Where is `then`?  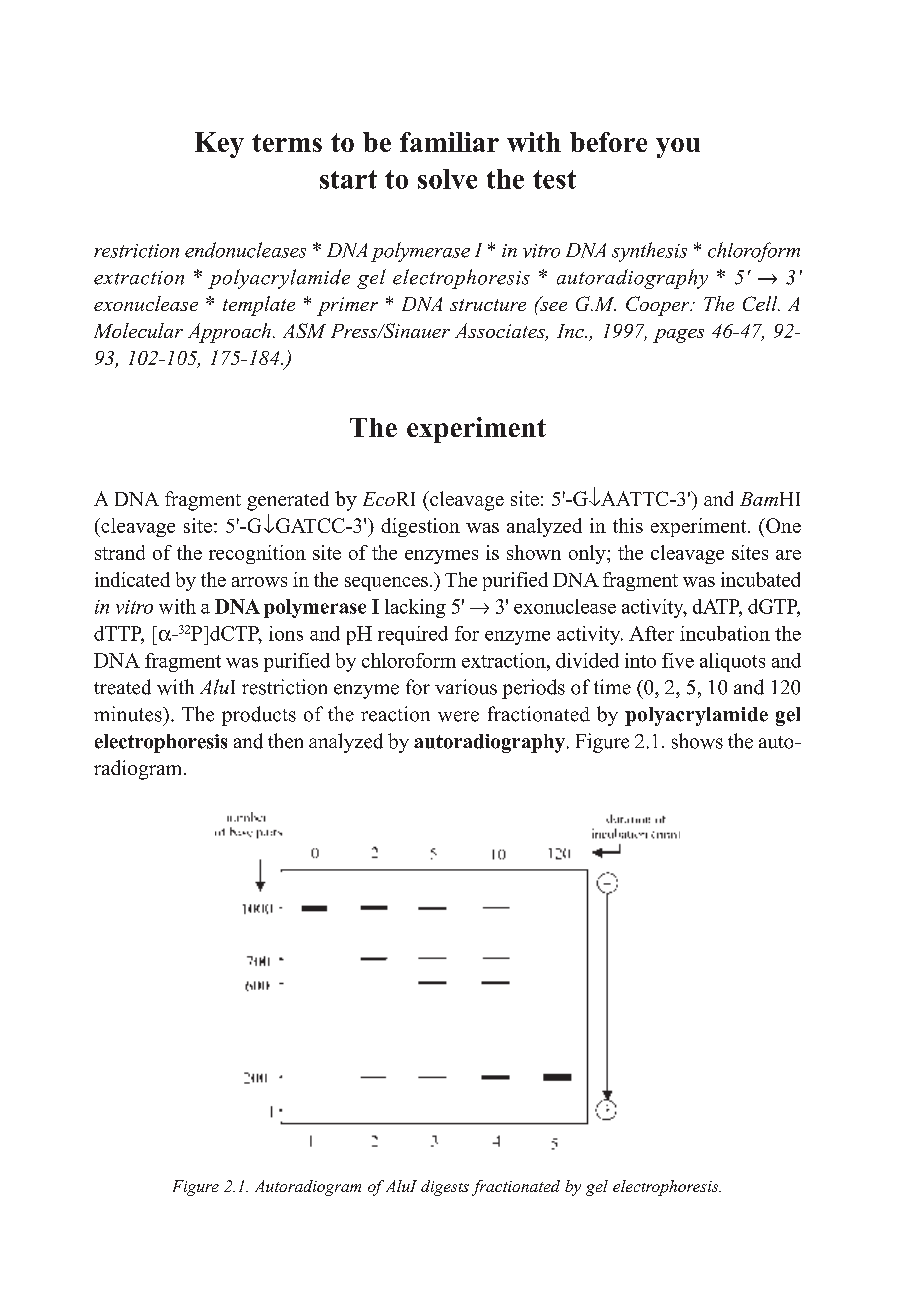 then is located at coordinates (285, 741).
